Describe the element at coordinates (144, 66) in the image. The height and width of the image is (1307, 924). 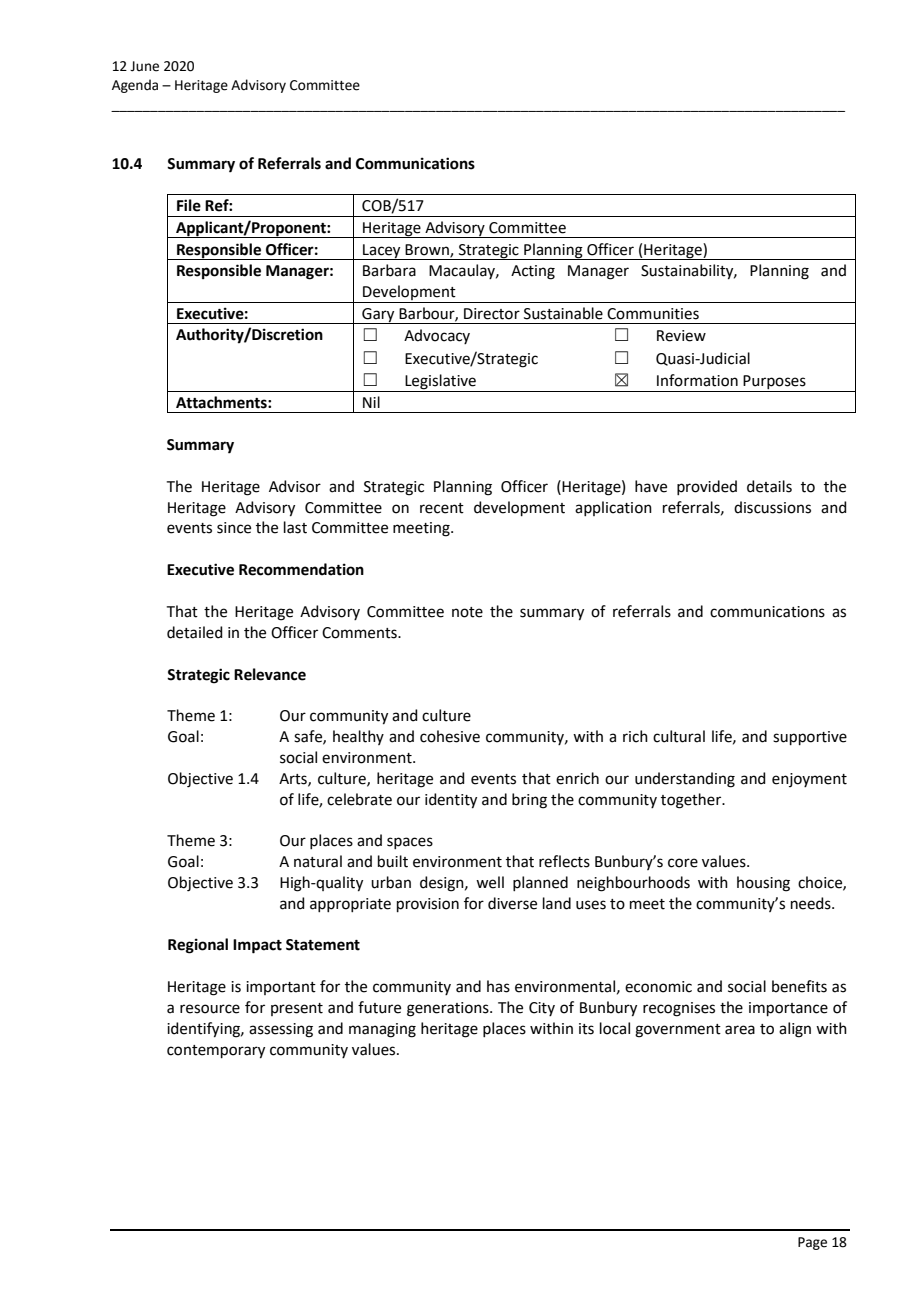
I see `June` at that location.
